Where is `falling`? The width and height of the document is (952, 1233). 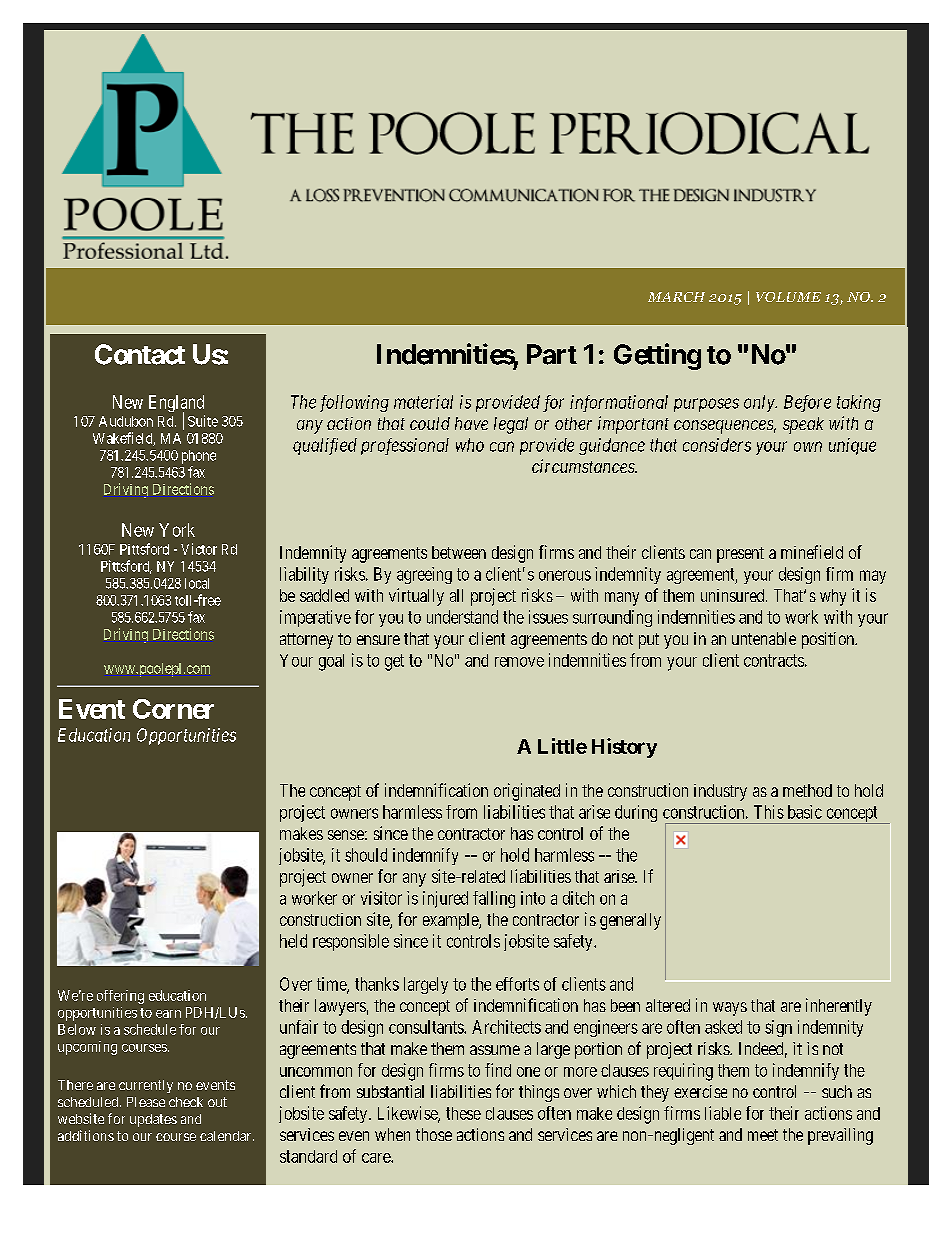 falling is located at coordinates (494, 899).
